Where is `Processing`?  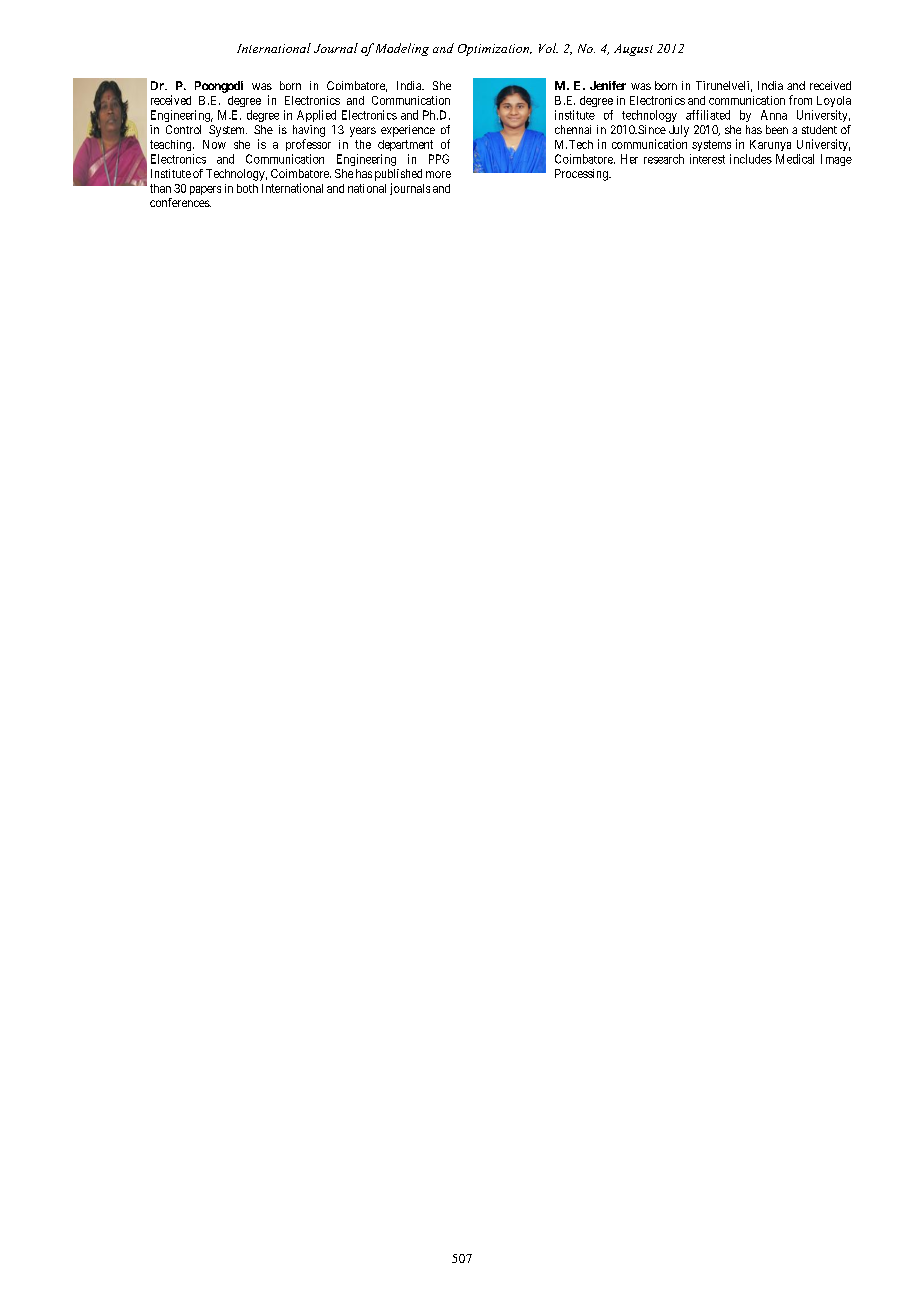 Processing is located at coordinates (582, 175).
